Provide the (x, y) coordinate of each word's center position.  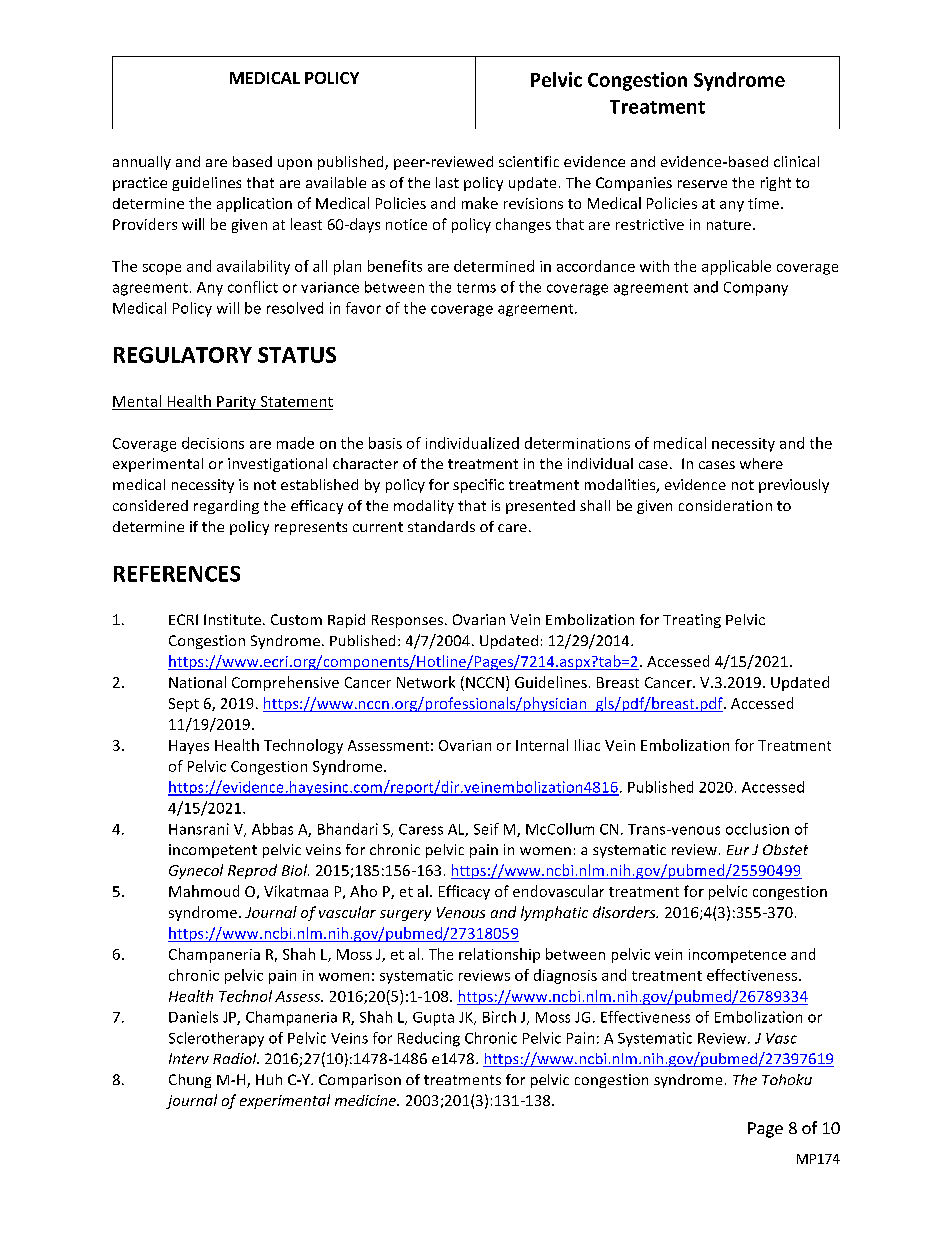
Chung (190, 1081)
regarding (226, 507)
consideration (725, 505)
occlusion (757, 829)
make (480, 203)
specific (478, 486)
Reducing (429, 1039)
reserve (702, 184)
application (254, 204)
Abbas (272, 829)
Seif (486, 829)
